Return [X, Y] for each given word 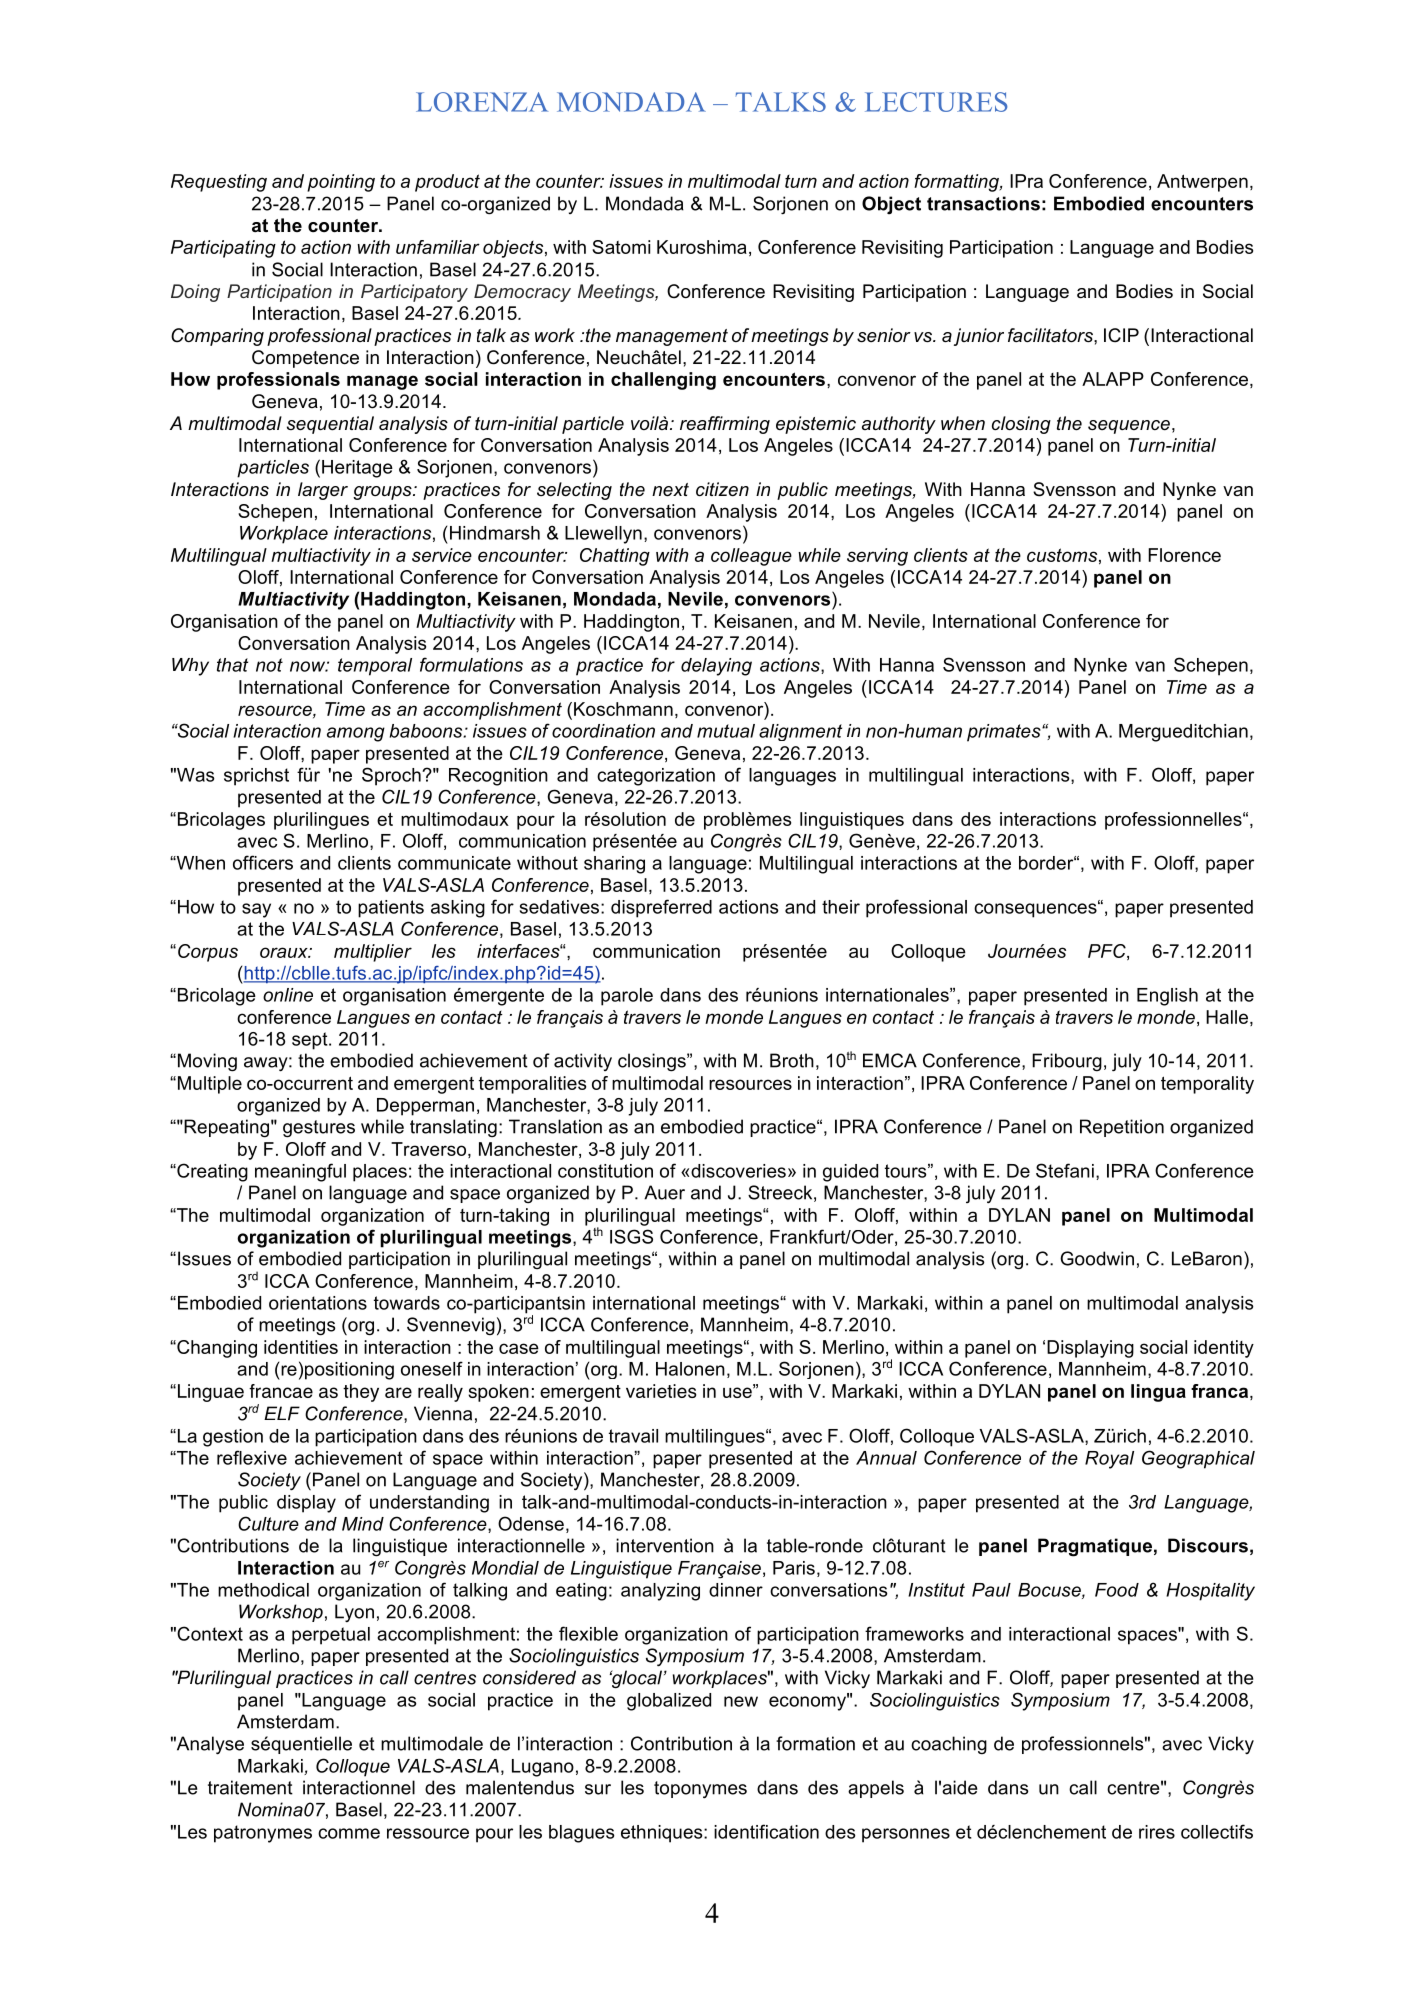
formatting [957, 183]
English [1167, 997]
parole [627, 997]
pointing [341, 183]
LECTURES [936, 102]
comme [349, 1833]
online [288, 995]
